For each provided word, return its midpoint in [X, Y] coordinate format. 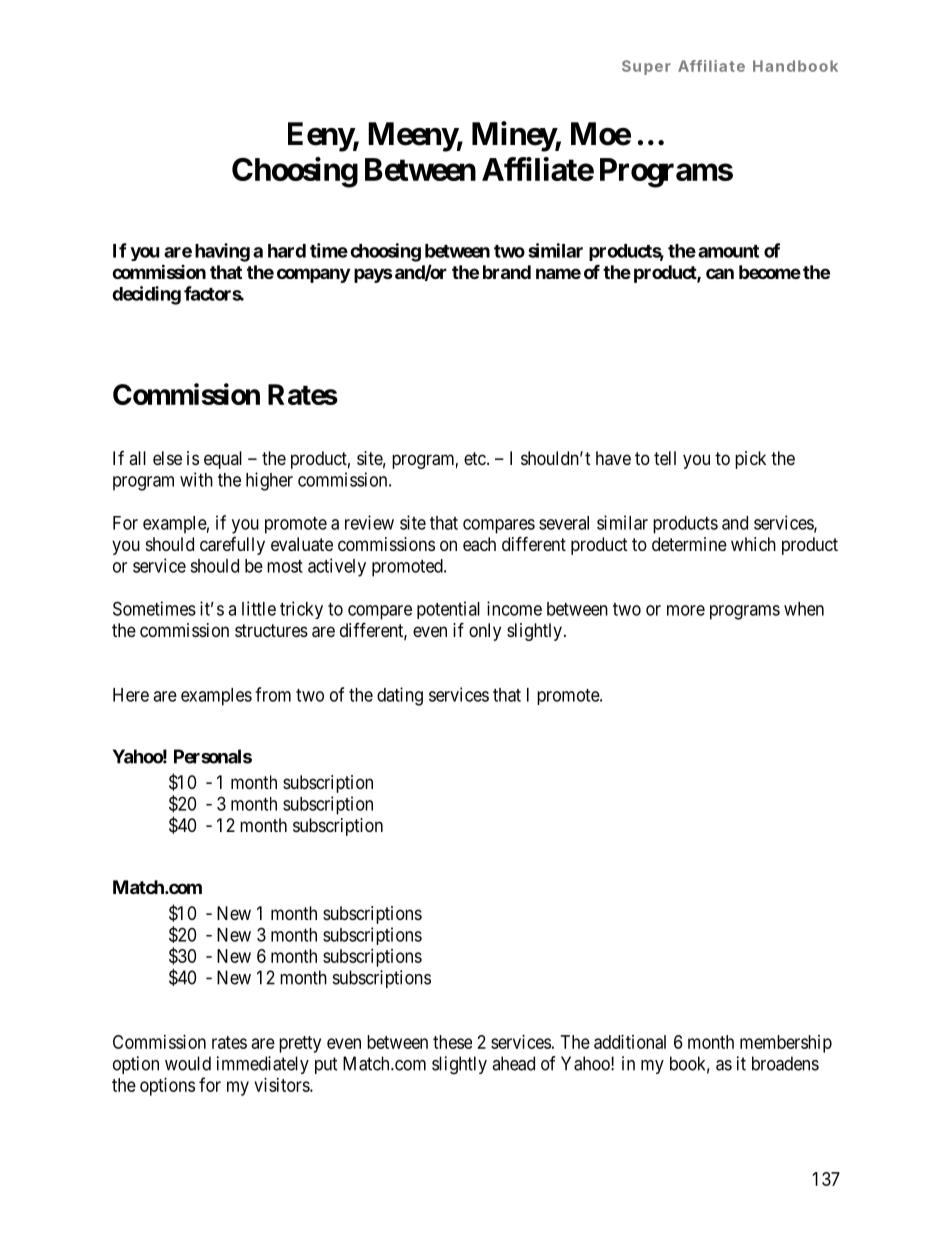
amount [728, 251]
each [479, 544]
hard [287, 251]
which [753, 544]
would [188, 1063]
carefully [232, 546]
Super [646, 67]
